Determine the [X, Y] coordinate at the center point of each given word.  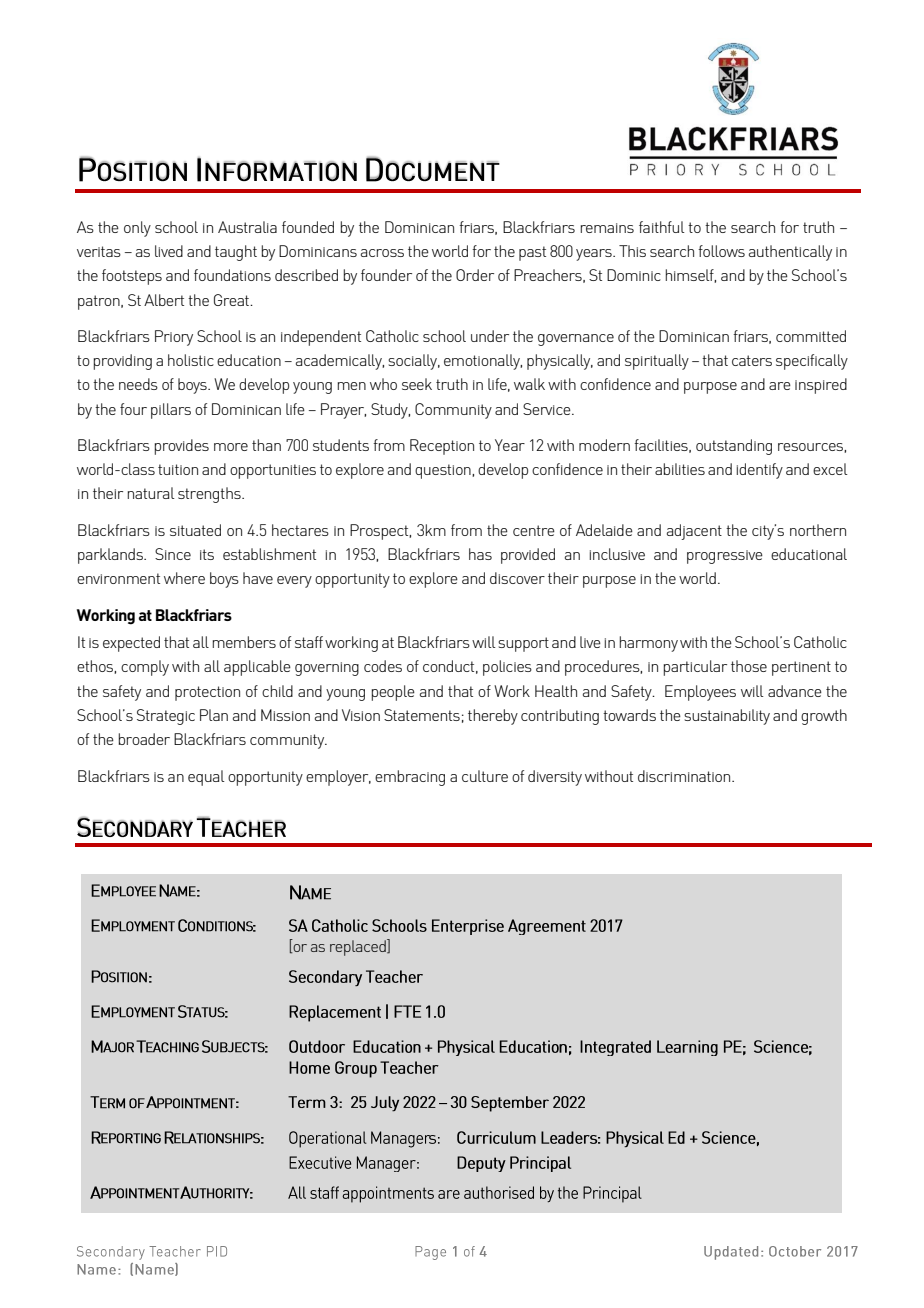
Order [475, 275]
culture [485, 776]
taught [236, 253]
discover [517, 578]
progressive [725, 557]
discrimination [685, 776]
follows [721, 251]
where [184, 578]
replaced [359, 947]
